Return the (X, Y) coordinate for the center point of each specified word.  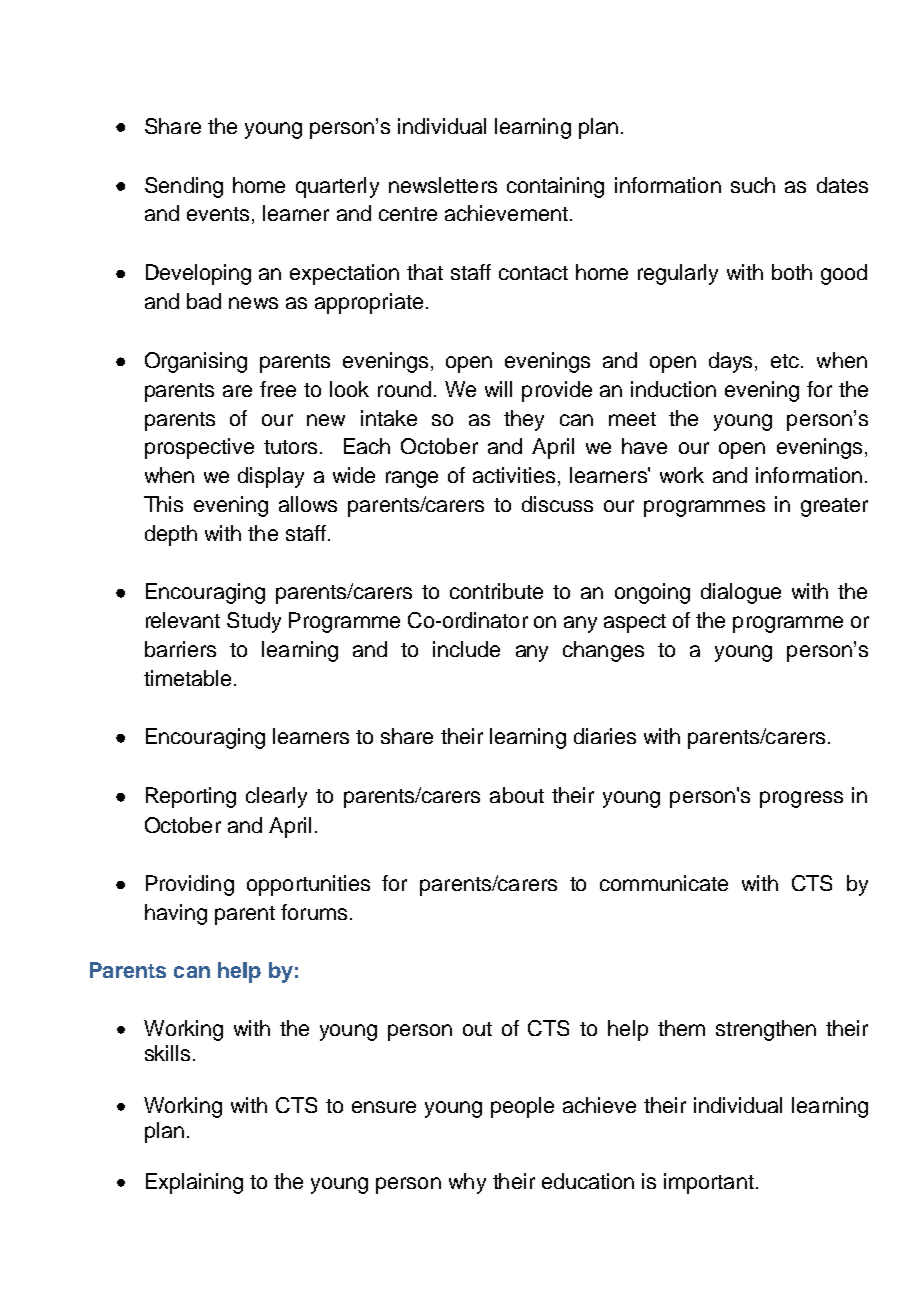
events (218, 214)
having (176, 914)
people (522, 1107)
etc (786, 361)
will (498, 389)
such (753, 185)
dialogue (741, 593)
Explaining (194, 1183)
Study (254, 622)
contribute (496, 591)
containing (555, 187)
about (517, 795)
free (278, 389)
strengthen (766, 1030)
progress (801, 799)
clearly (276, 797)
